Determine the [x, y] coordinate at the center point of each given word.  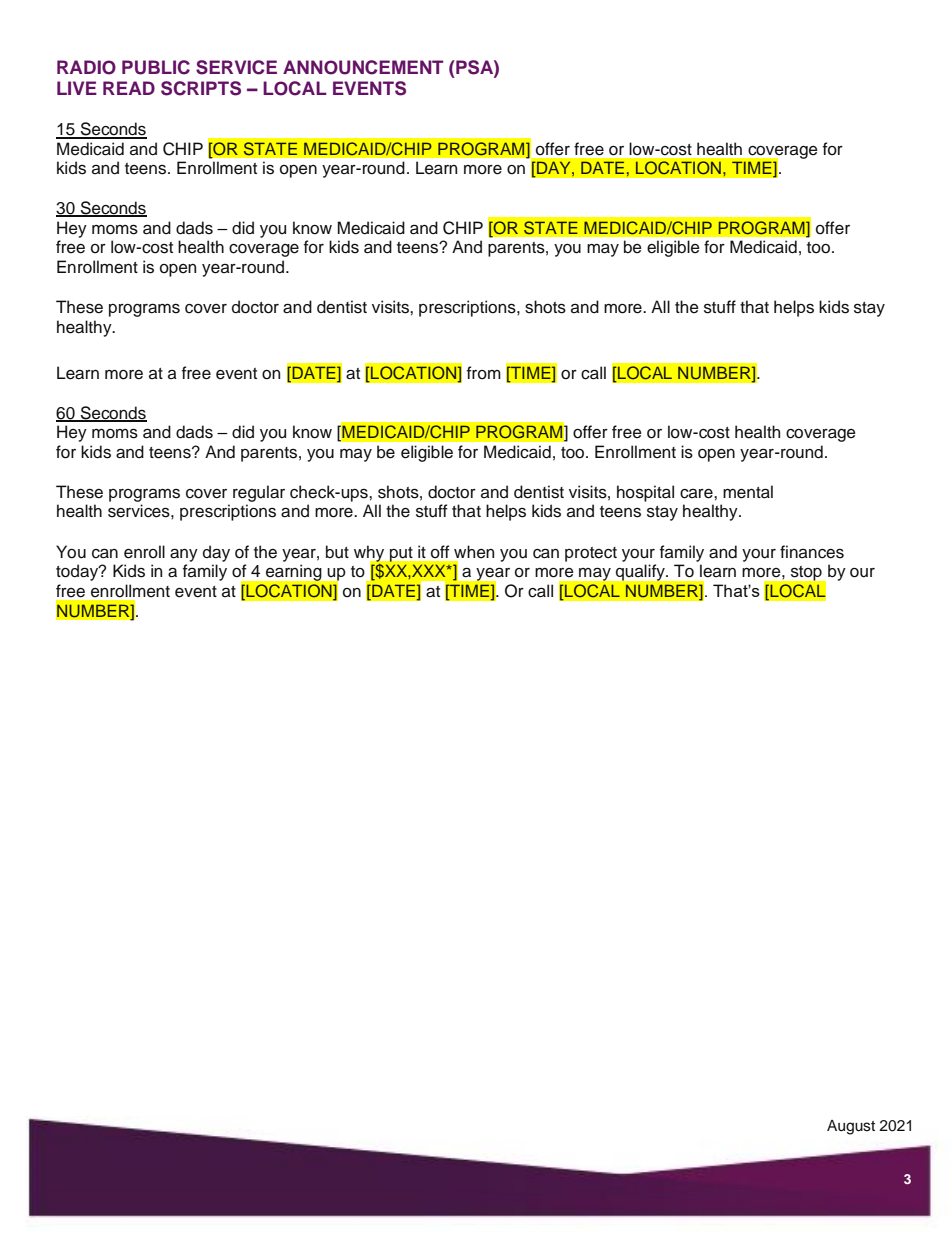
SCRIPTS [201, 88]
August [851, 1127]
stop [806, 573]
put [400, 554]
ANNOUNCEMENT [363, 67]
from [484, 373]
